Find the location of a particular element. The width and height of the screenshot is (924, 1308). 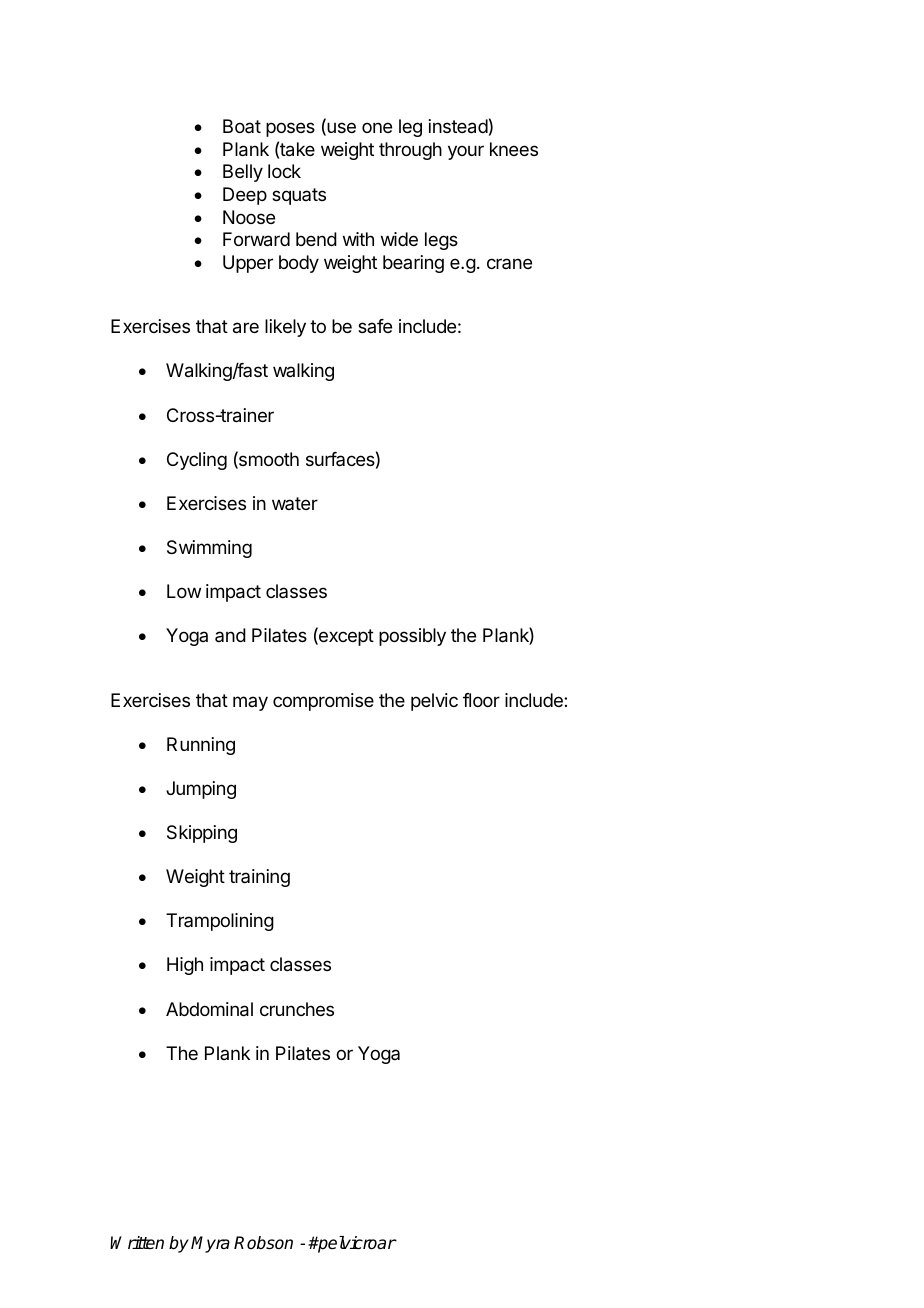

crane is located at coordinates (509, 263).
